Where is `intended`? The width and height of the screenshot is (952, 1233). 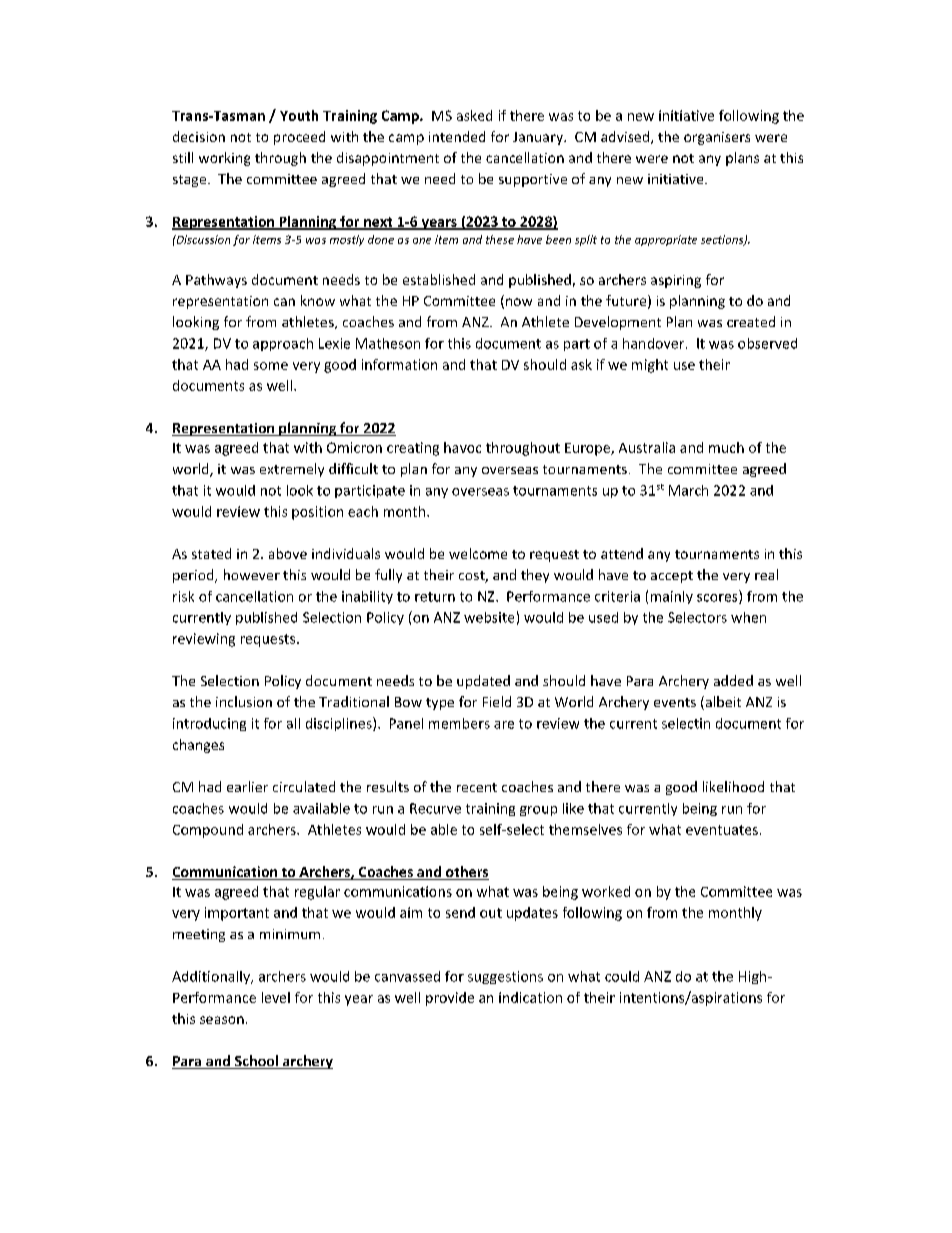
intended is located at coordinates (457, 136).
